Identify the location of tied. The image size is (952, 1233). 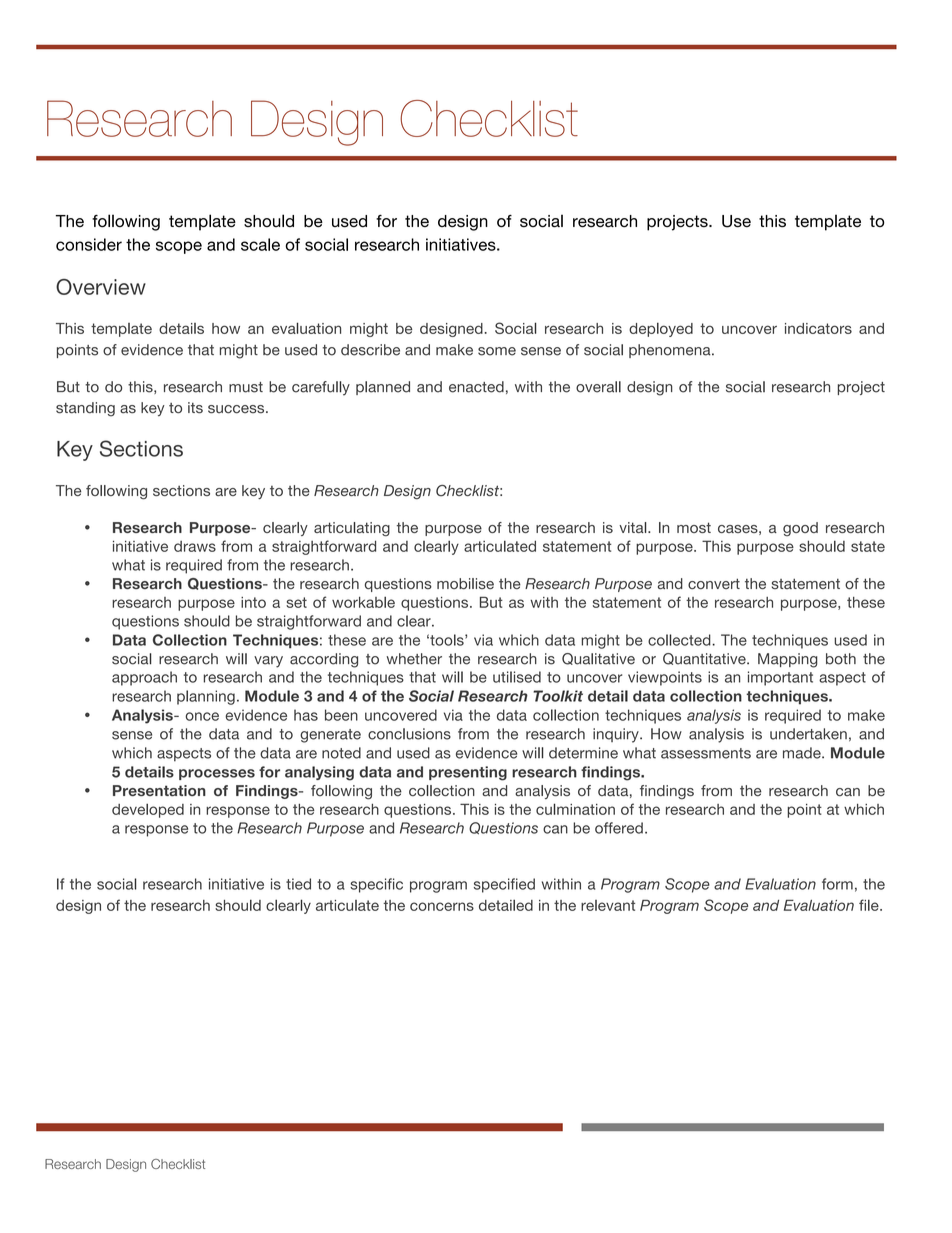
(298, 884).
